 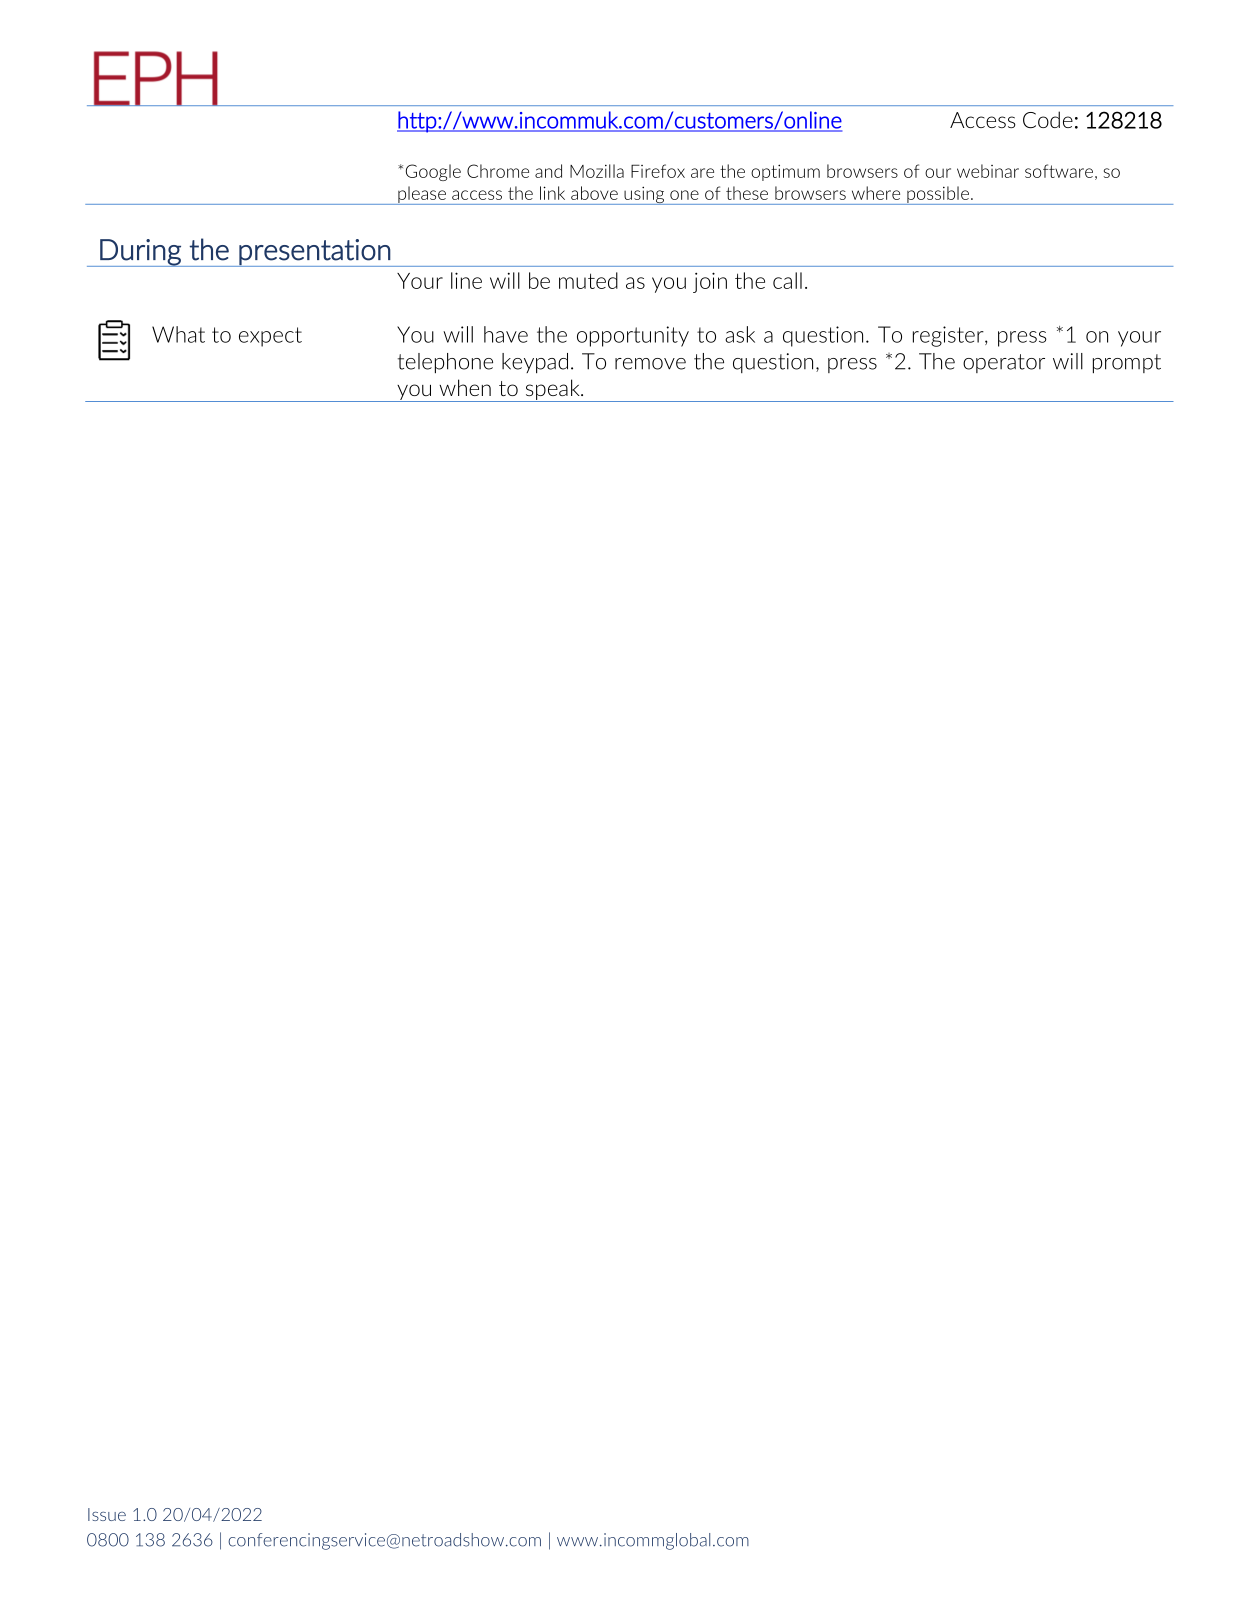 I want to click on telephone, so click(x=445, y=363).
